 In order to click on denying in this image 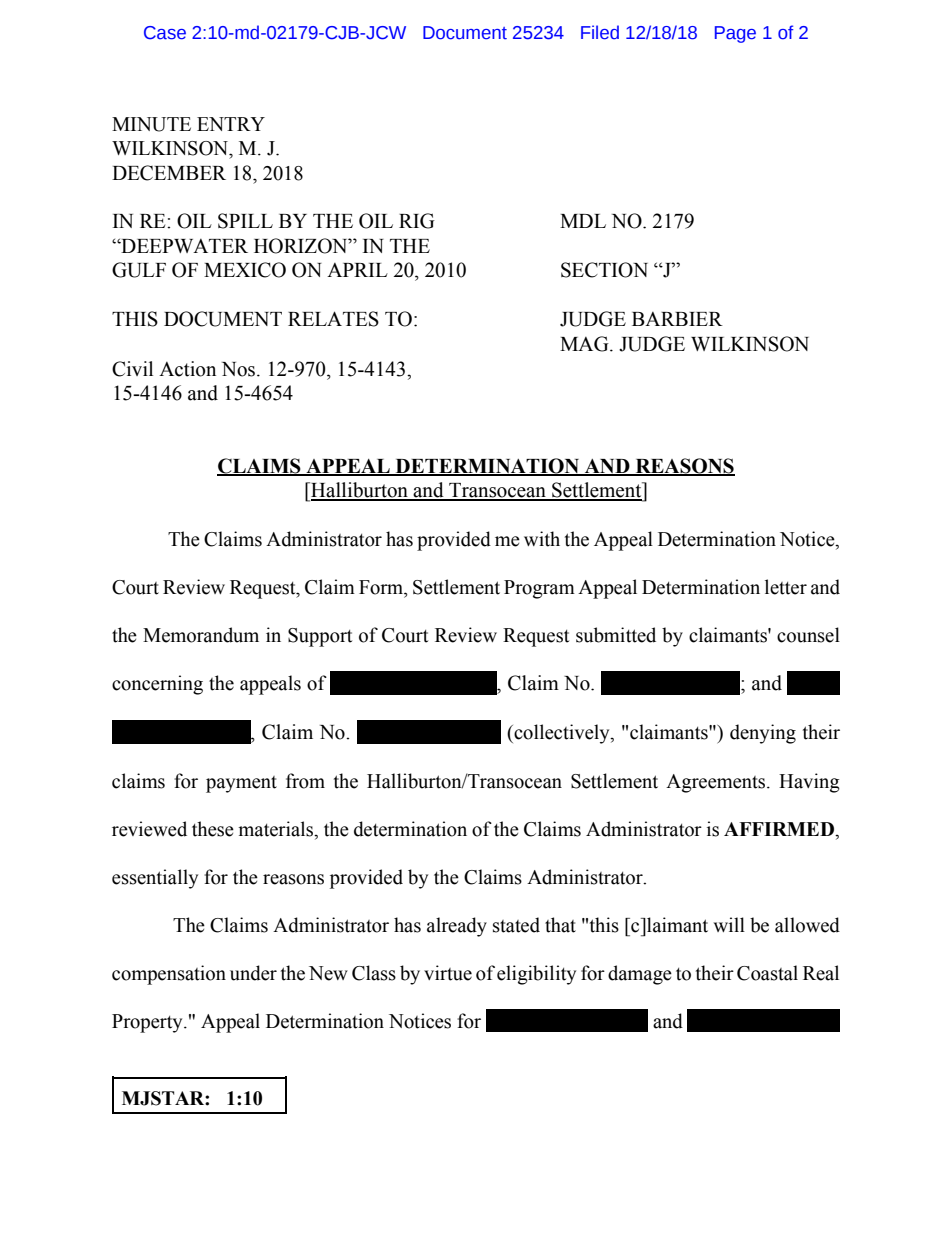, I will do `click(763, 734)`.
